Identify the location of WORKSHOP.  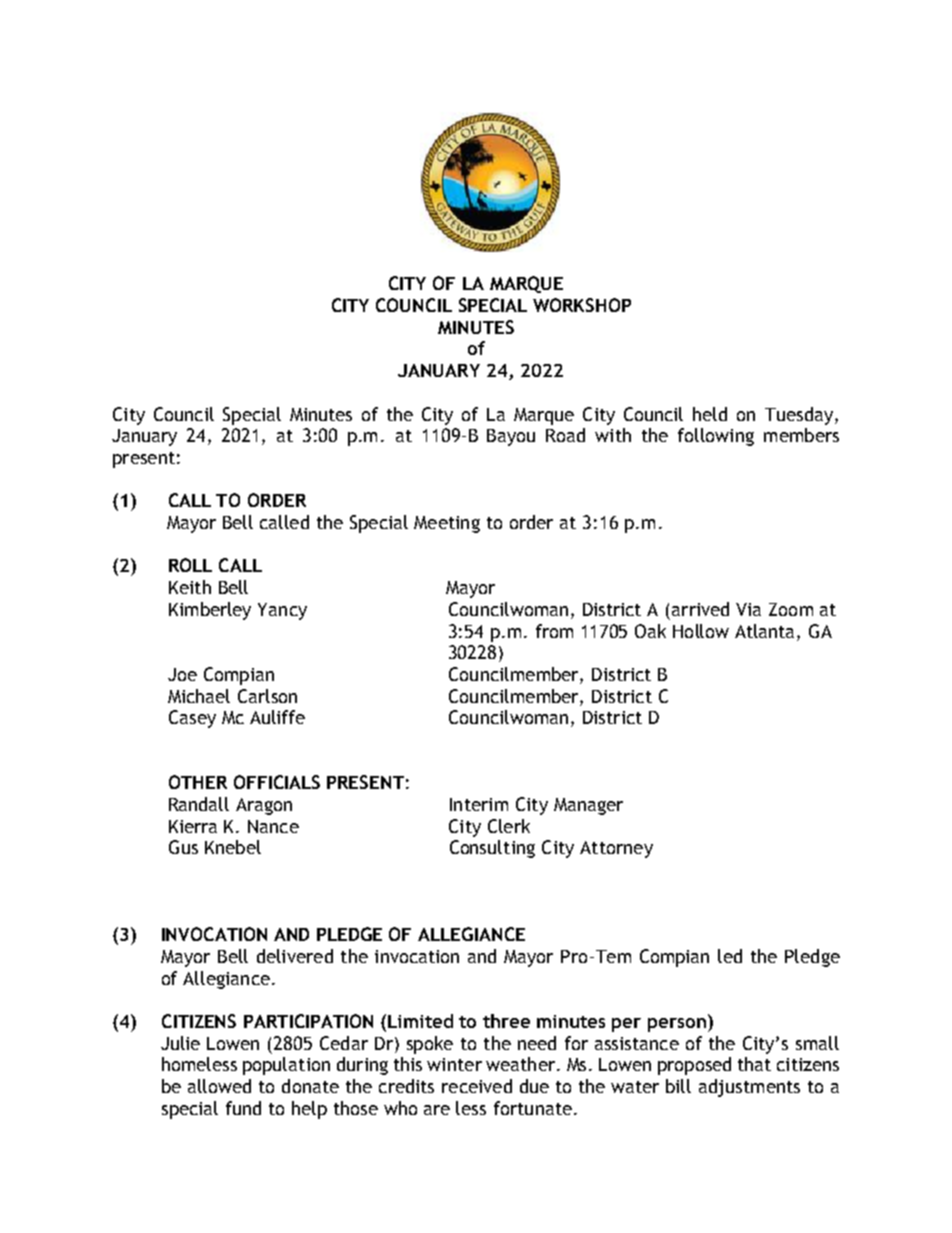
(582, 305).
